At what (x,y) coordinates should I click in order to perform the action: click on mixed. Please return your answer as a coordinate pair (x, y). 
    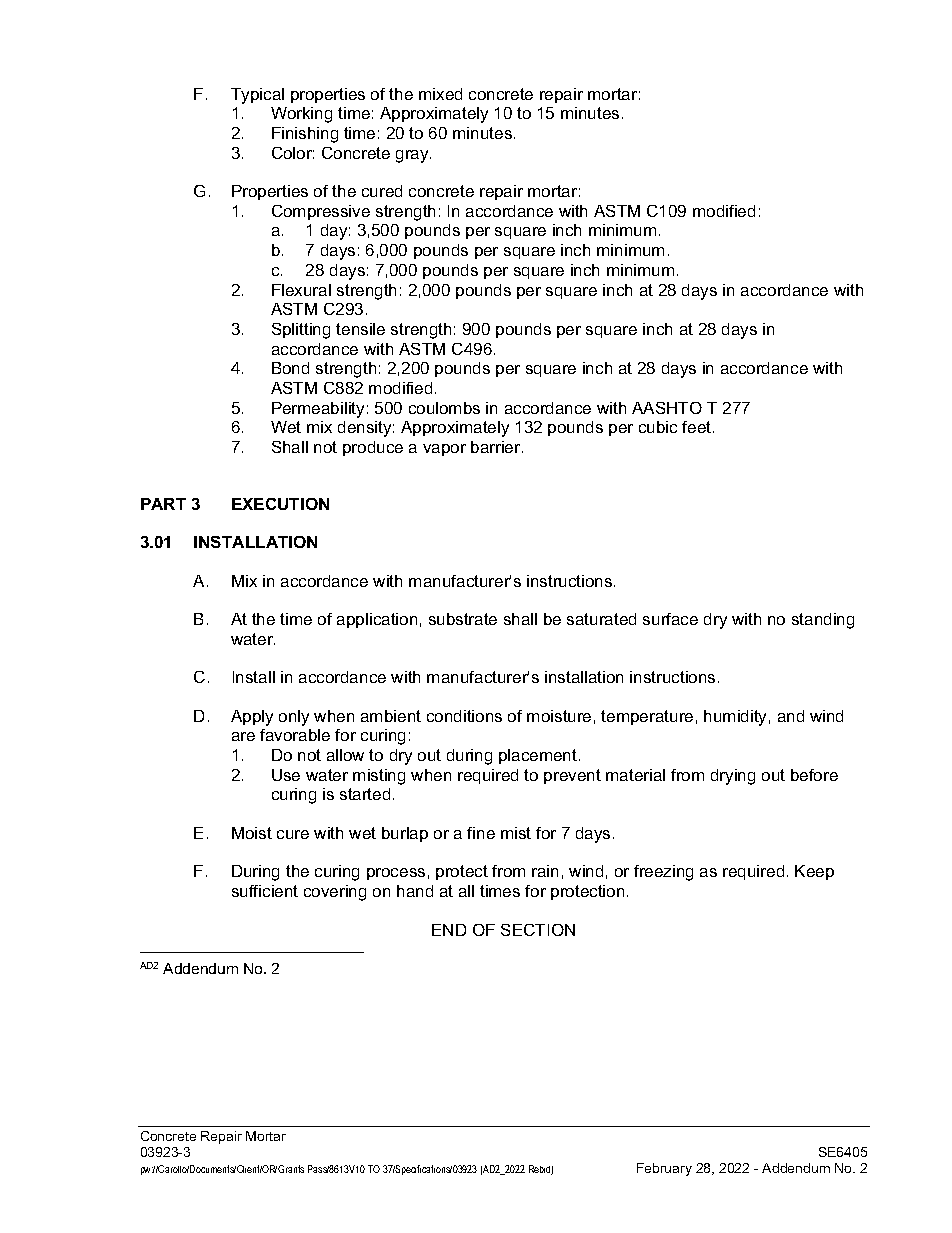
    Looking at the image, I should click on (440, 94).
